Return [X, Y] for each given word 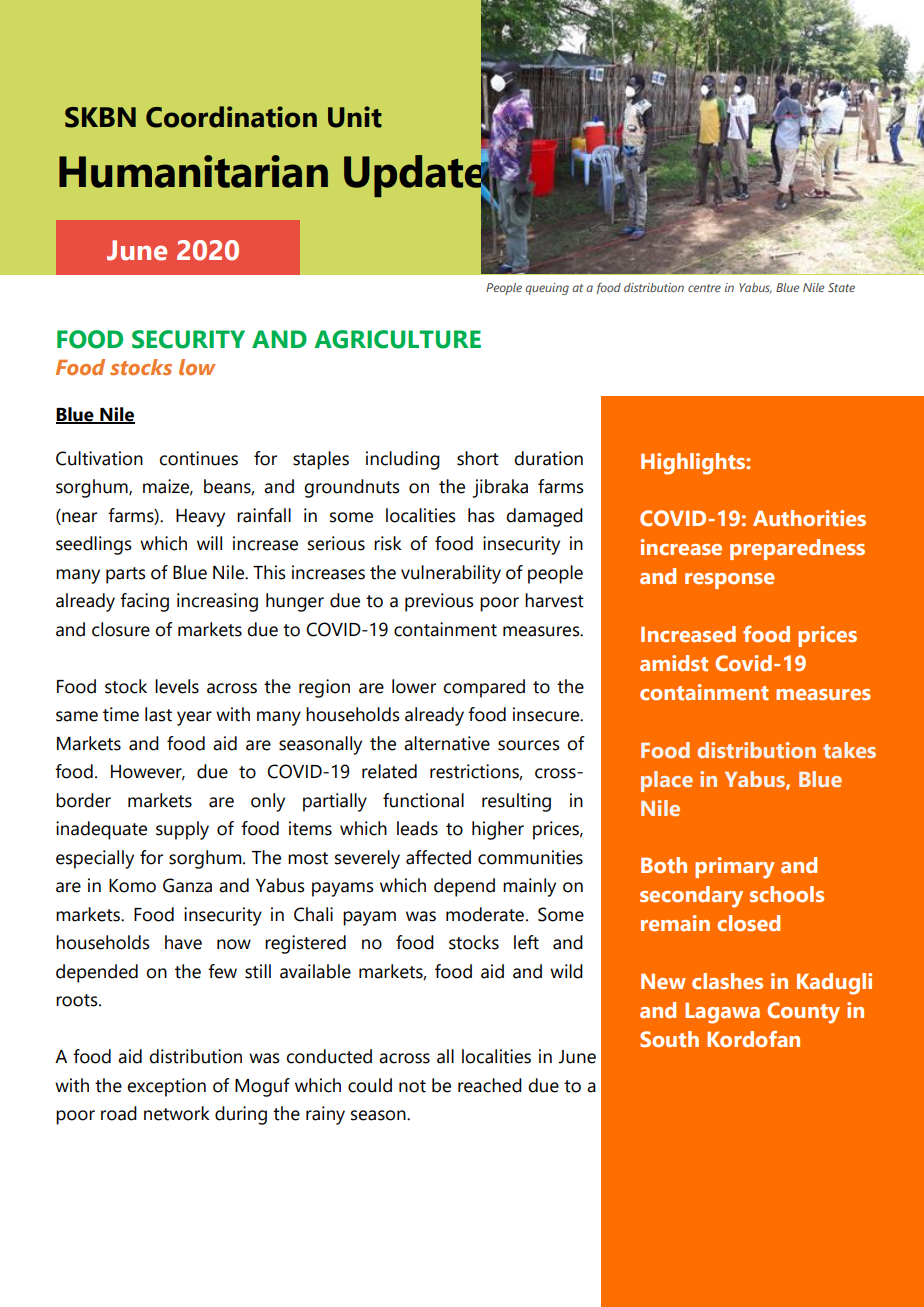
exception [166, 1087]
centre [704, 288]
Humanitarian [193, 171]
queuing [547, 289]
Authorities [809, 518]
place [667, 781]
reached [490, 1085]
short [478, 458]
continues [198, 458]
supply [182, 830]
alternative [447, 743]
